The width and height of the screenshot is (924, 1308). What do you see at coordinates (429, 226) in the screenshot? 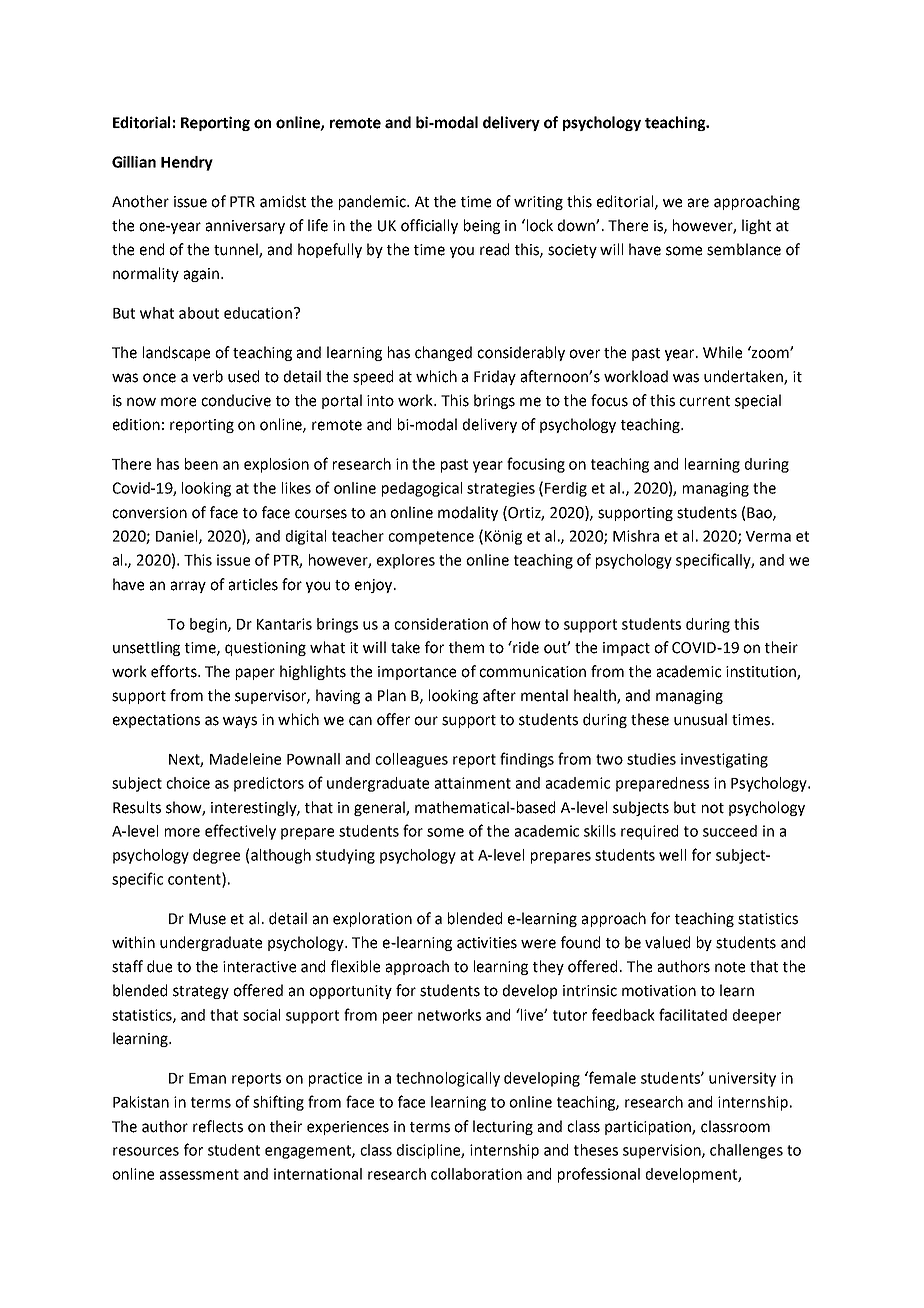
I see `officially` at bounding box center [429, 226].
